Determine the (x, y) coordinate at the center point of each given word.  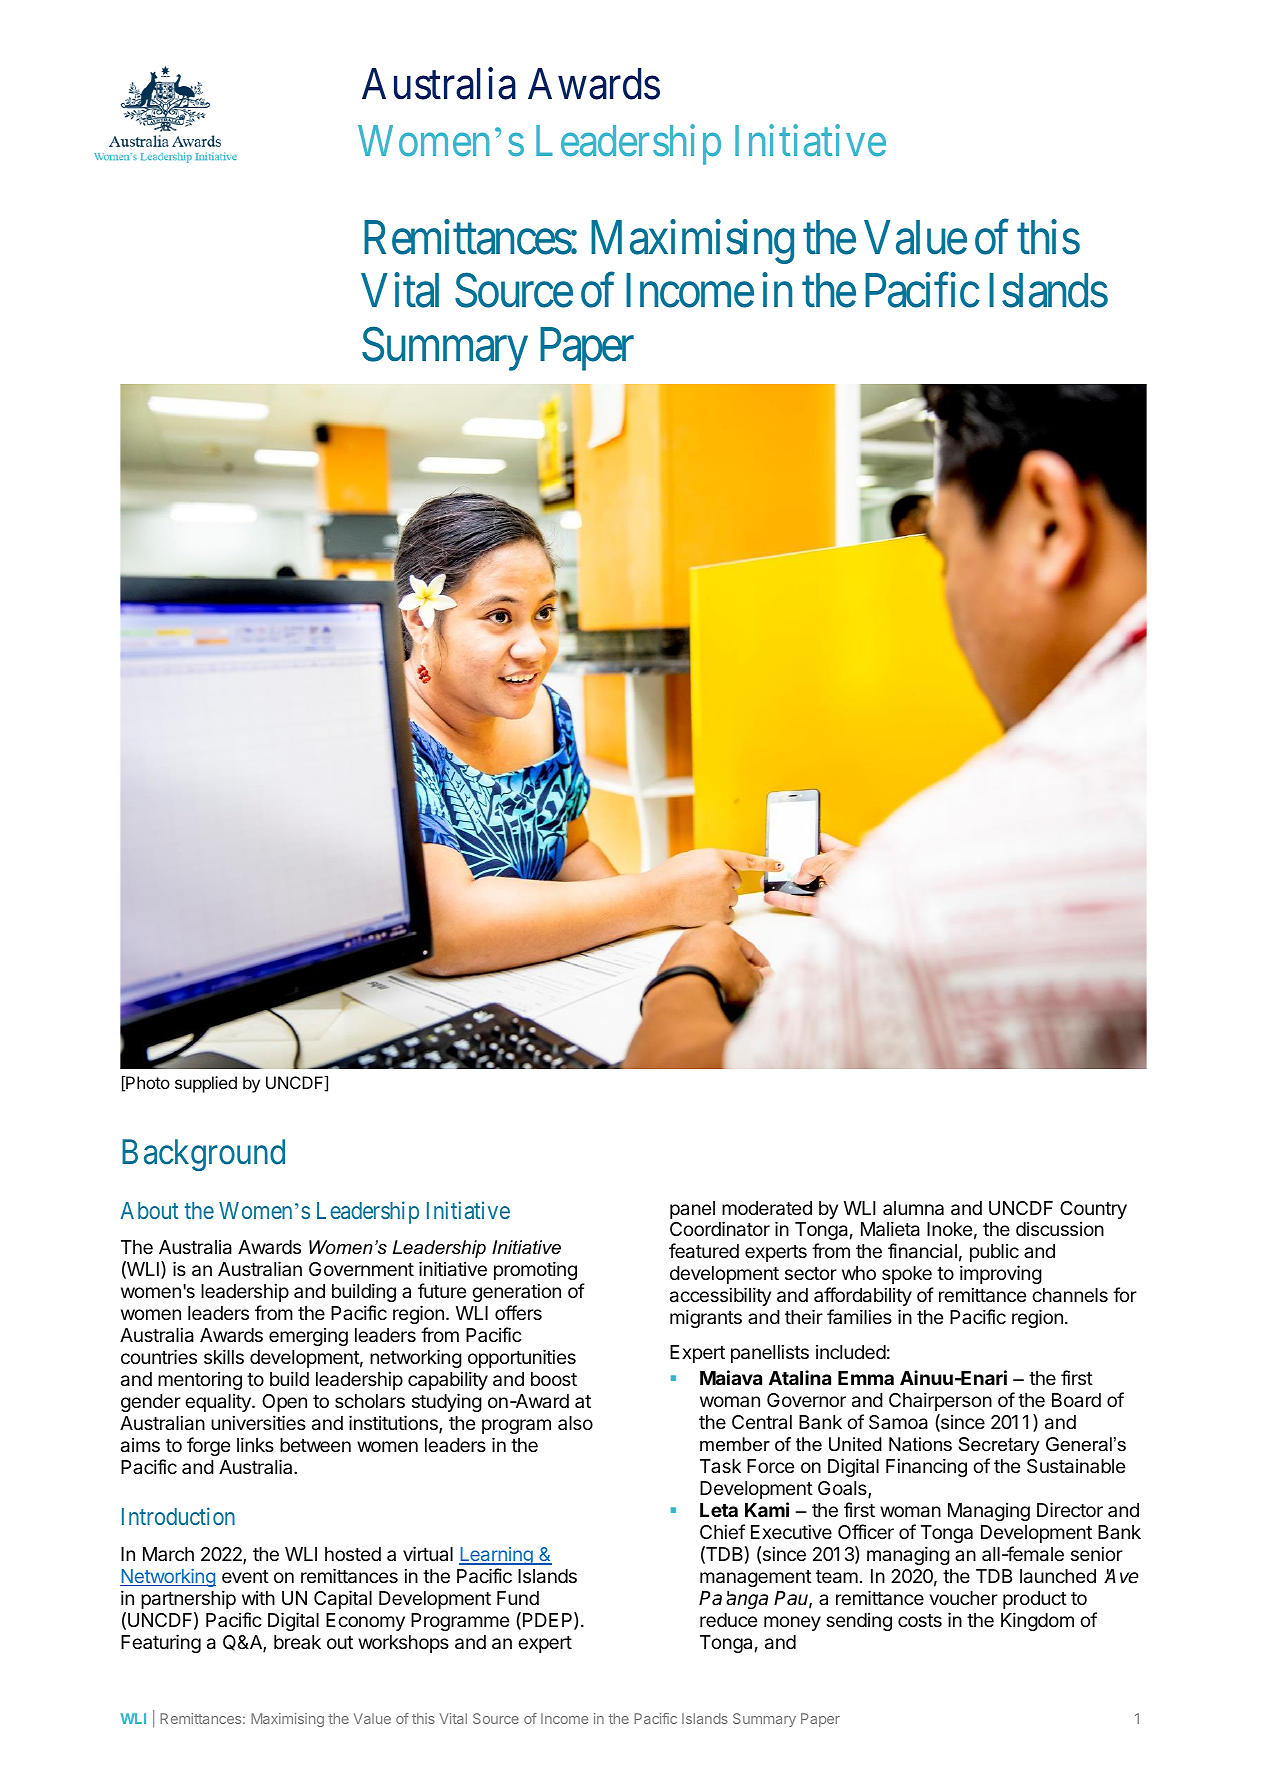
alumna (913, 1208)
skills (224, 1356)
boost (554, 1379)
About (149, 1210)
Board (1076, 1400)
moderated (767, 1208)
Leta (719, 1510)
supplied (206, 1084)
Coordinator (720, 1229)
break (297, 1642)
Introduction (178, 1516)
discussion (1060, 1229)
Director (1070, 1509)
